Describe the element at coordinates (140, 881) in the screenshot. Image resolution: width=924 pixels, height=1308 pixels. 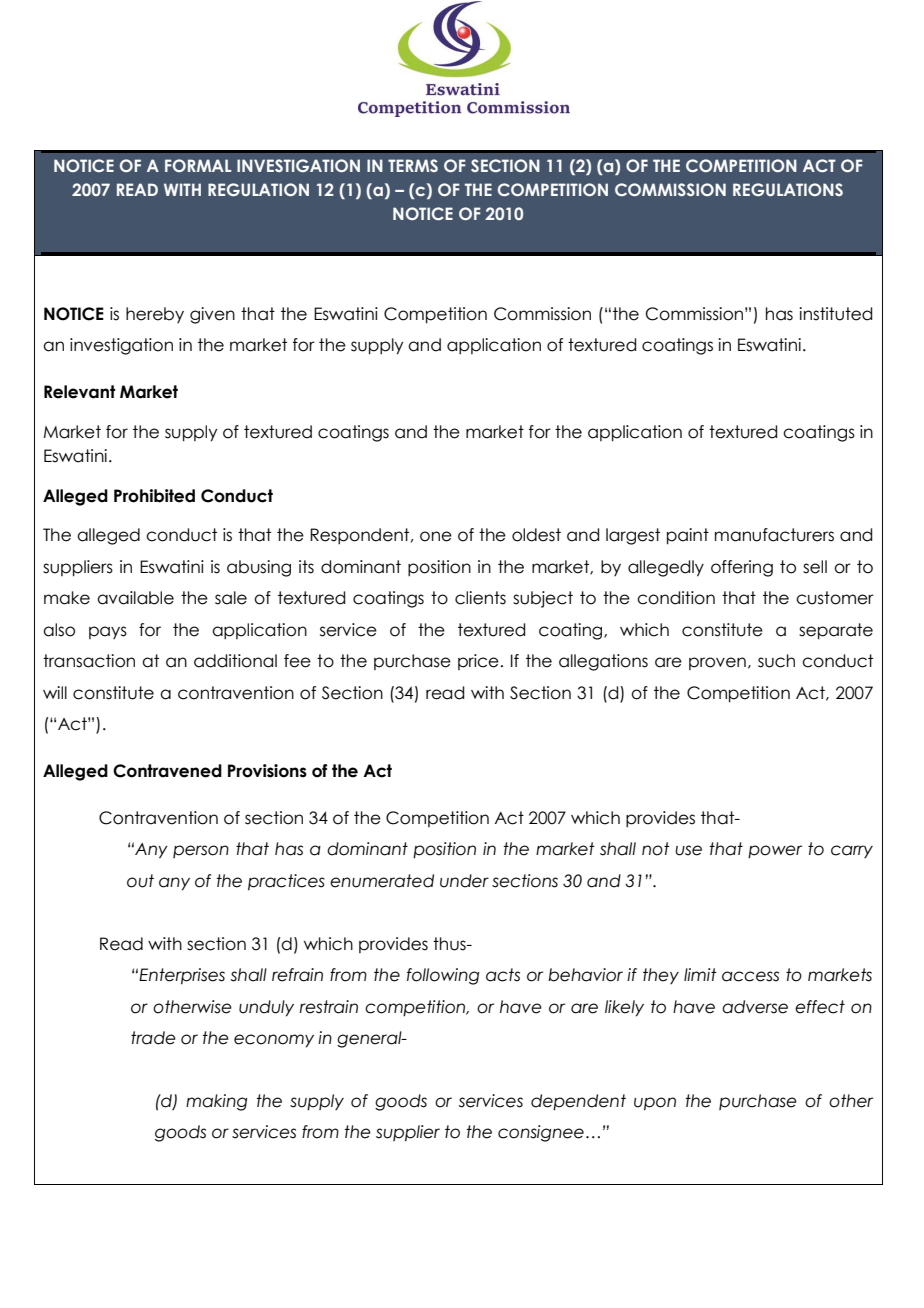
I see `out` at that location.
